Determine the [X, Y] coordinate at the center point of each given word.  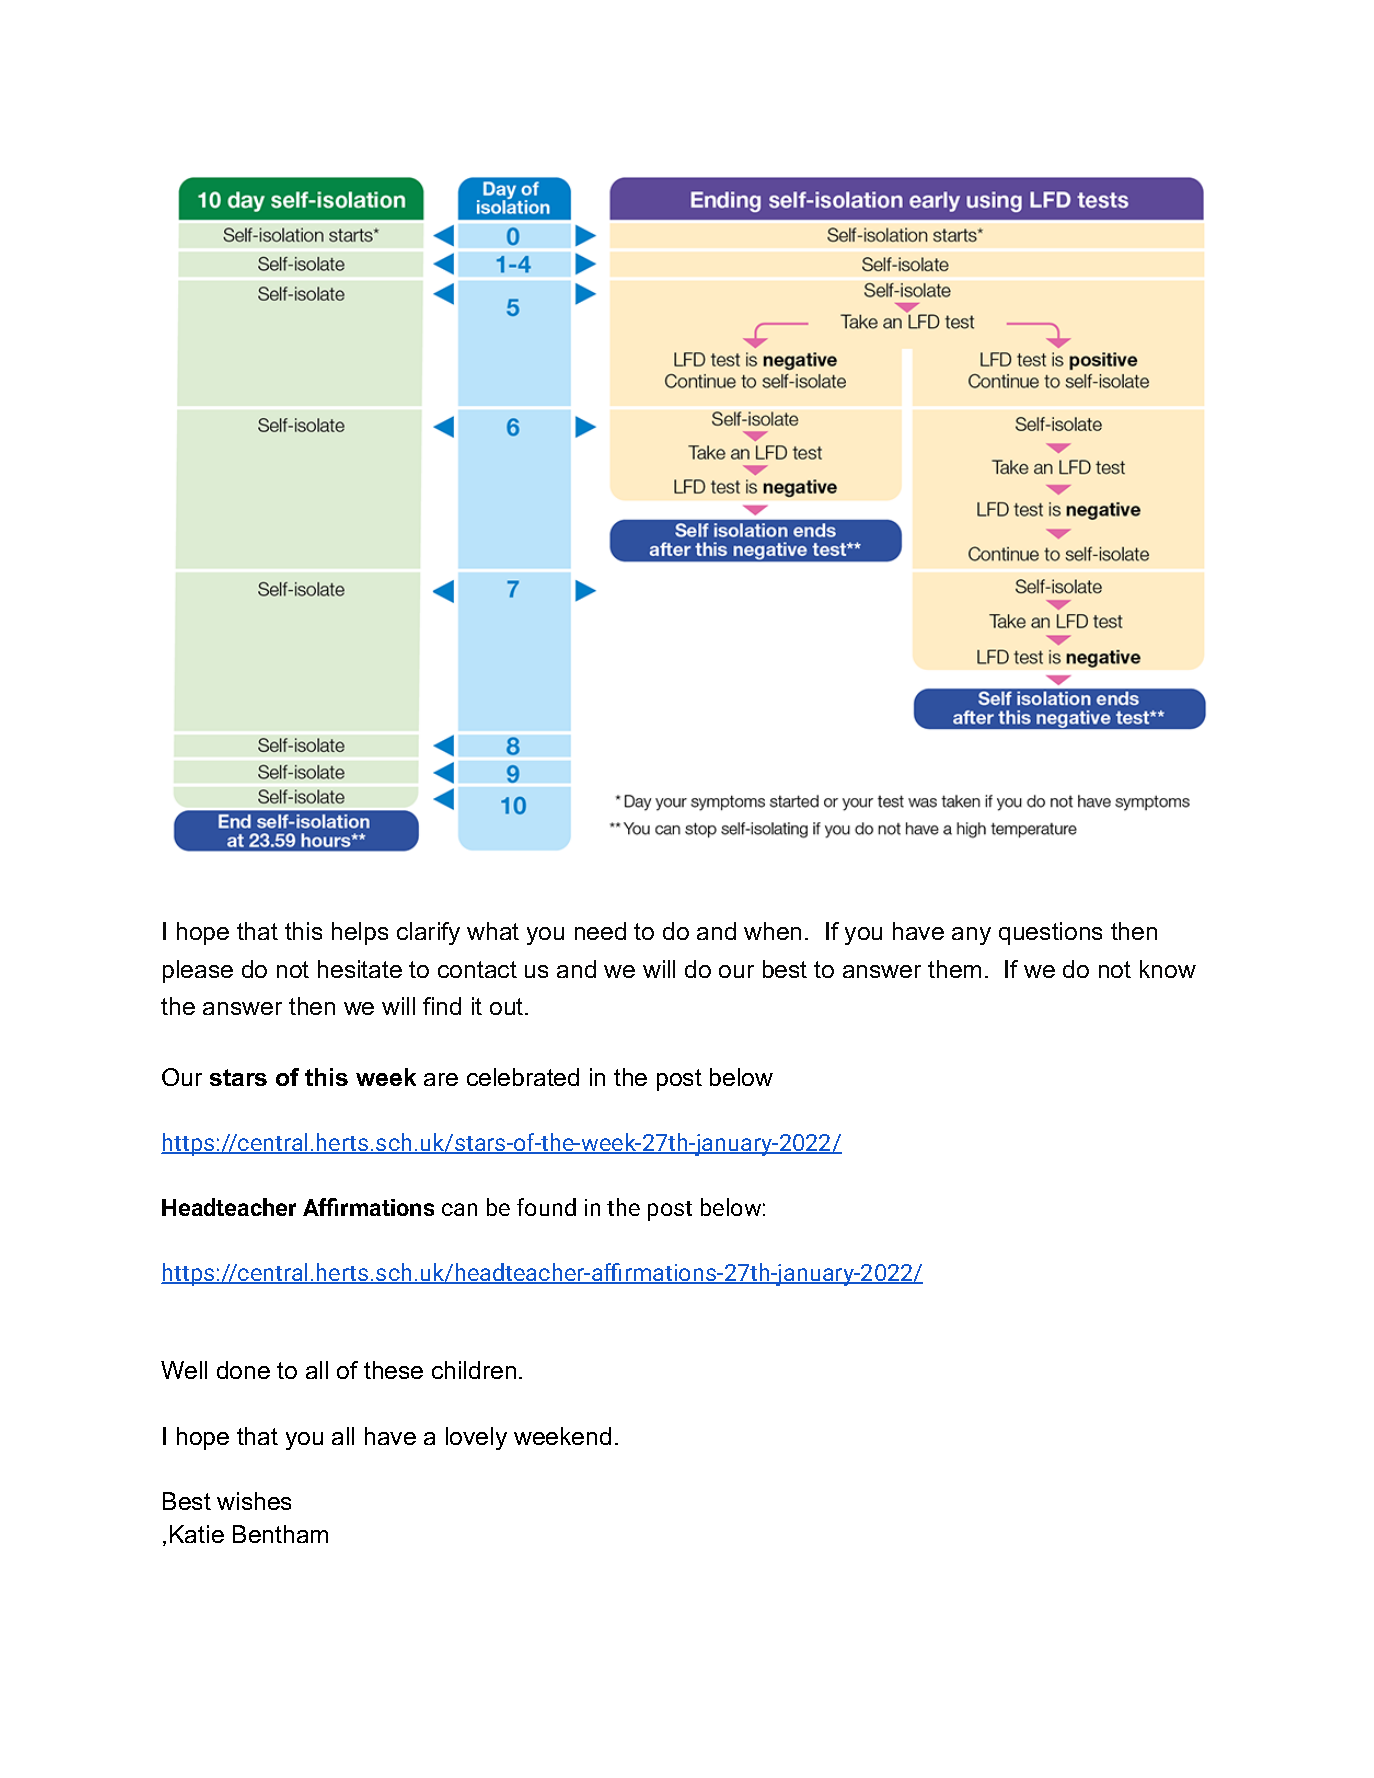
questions [1050, 933]
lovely [476, 1438]
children [474, 1370]
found [546, 1207]
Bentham [280, 1534]
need [600, 931]
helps [360, 933]
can [459, 1209]
